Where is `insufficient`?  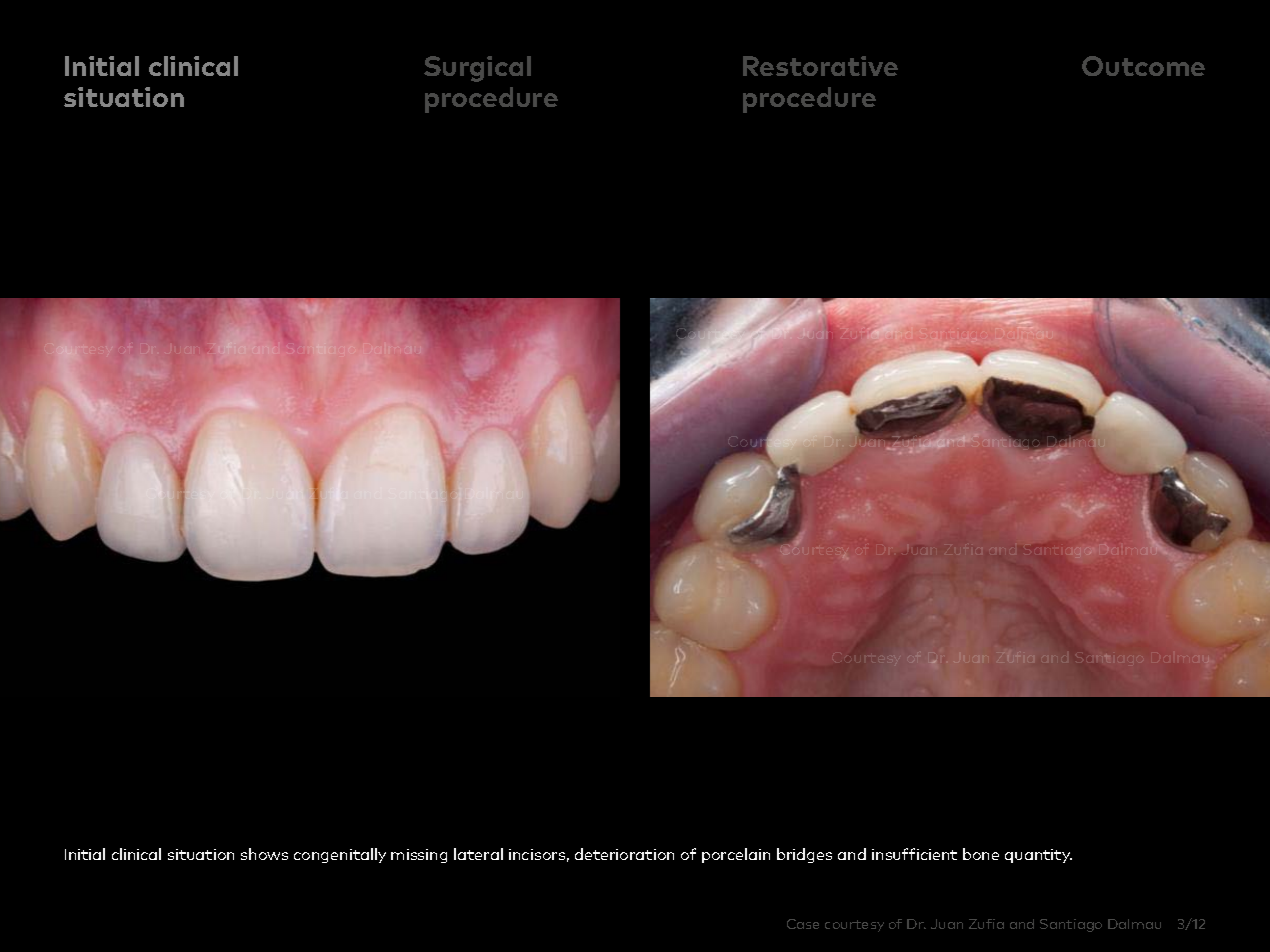
insufficient is located at coordinates (914, 854).
